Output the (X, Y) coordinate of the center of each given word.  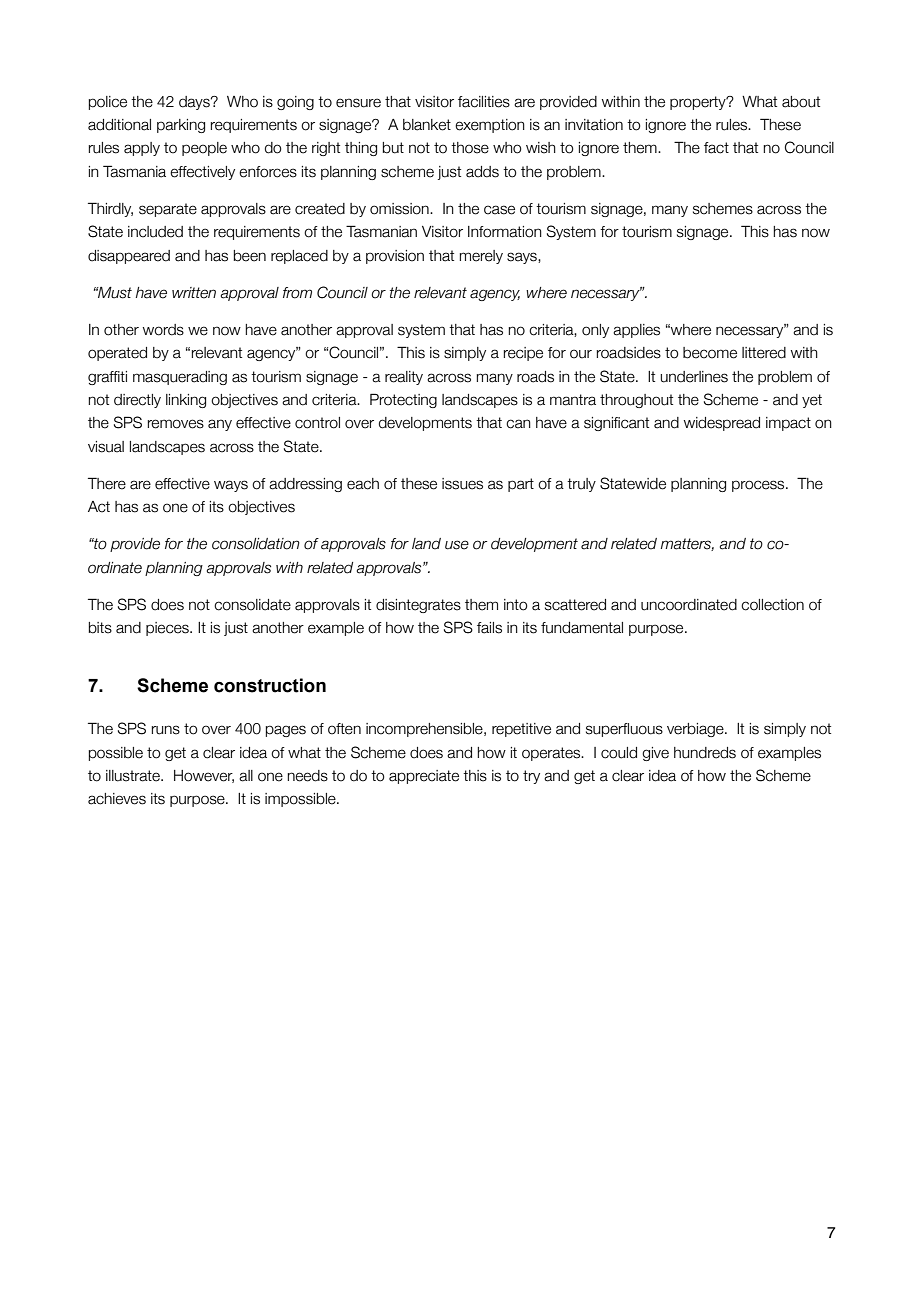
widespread (722, 424)
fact (716, 148)
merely (481, 257)
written (194, 293)
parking (181, 126)
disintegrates (418, 606)
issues (462, 484)
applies (636, 331)
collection (772, 605)
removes (176, 424)
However (204, 776)
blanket (427, 125)
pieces (168, 629)
